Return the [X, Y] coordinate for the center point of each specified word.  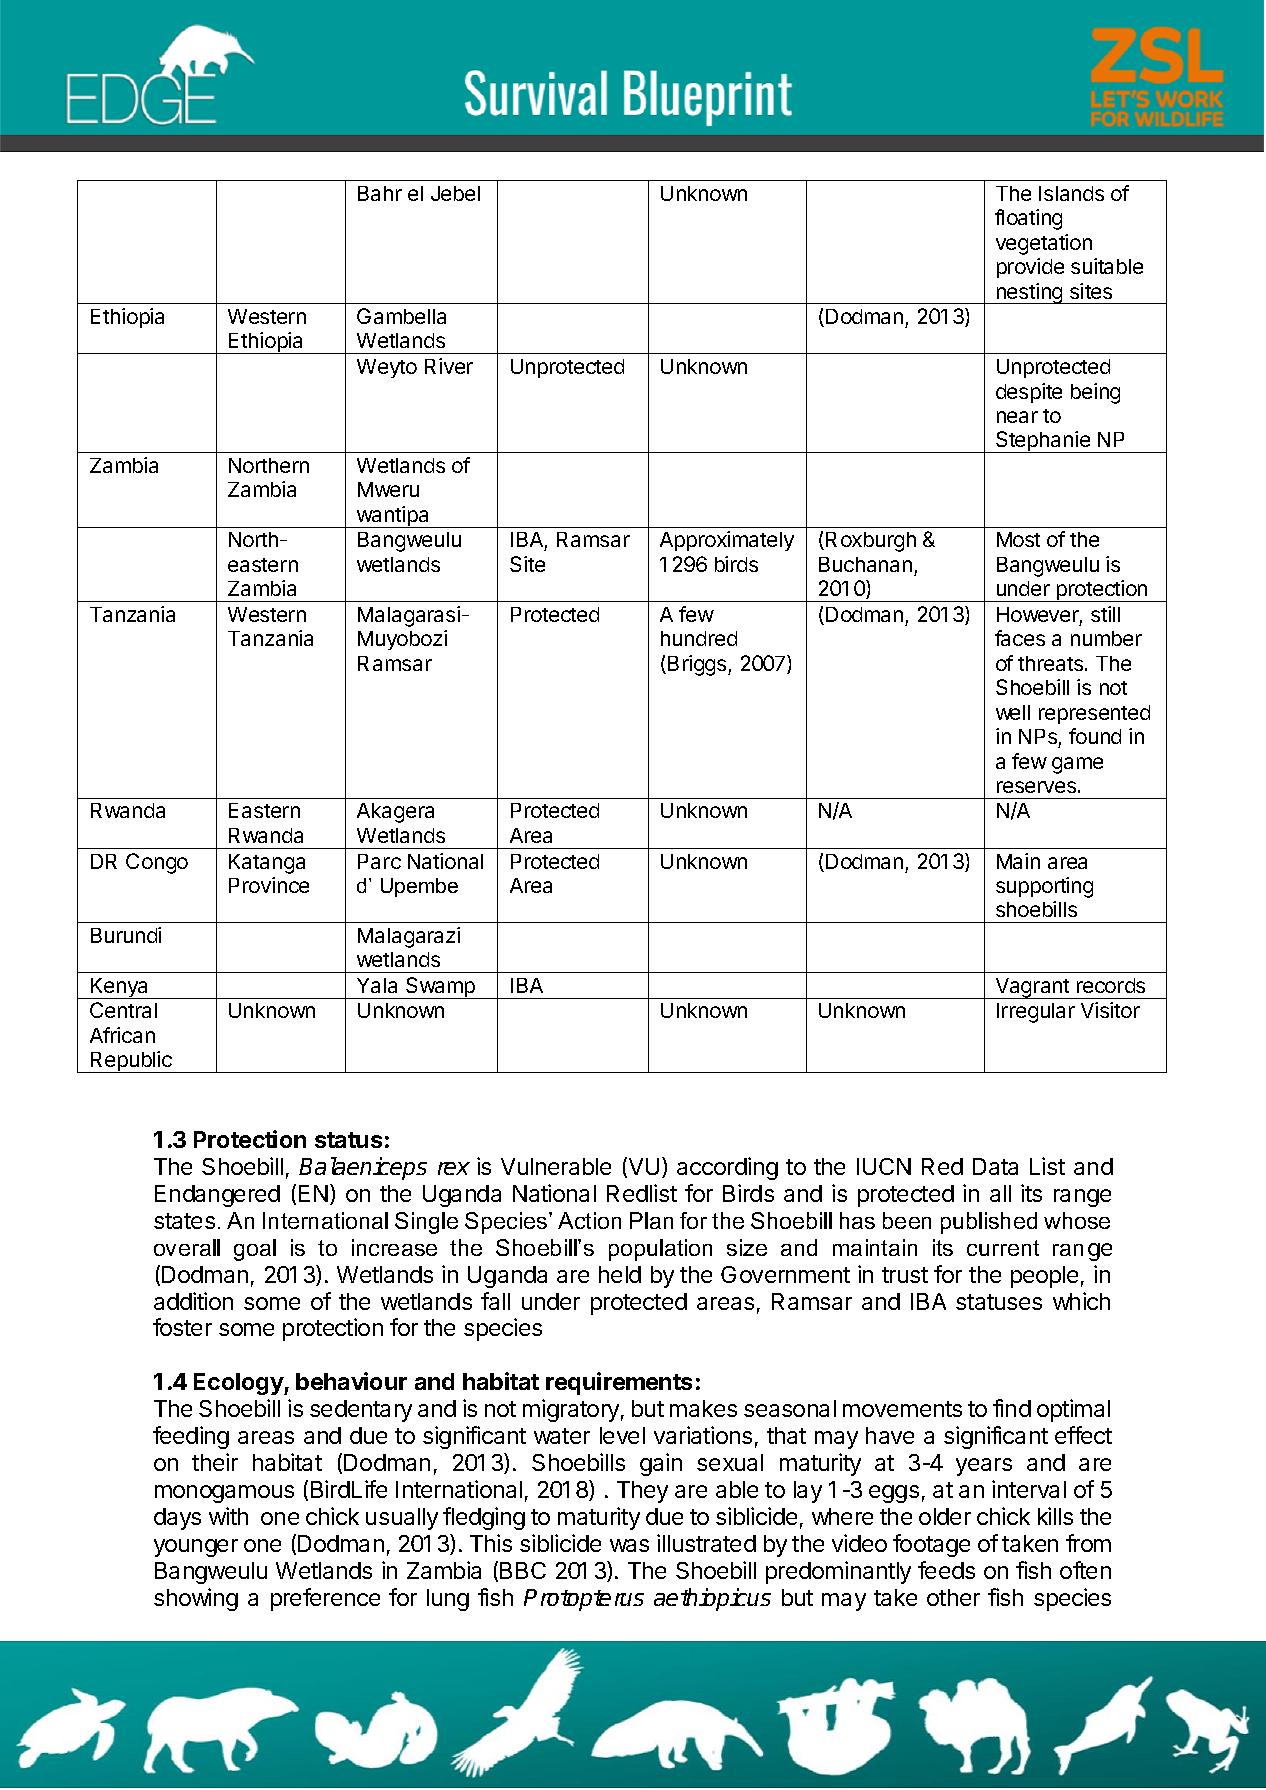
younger [196, 1548]
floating [1028, 219]
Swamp [440, 988]
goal [255, 1250]
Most [1018, 539]
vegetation [1044, 244]
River [449, 366]
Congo [157, 863]
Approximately [727, 541]
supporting [1044, 887]
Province [269, 885]
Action [589, 1220]
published [989, 1223]
